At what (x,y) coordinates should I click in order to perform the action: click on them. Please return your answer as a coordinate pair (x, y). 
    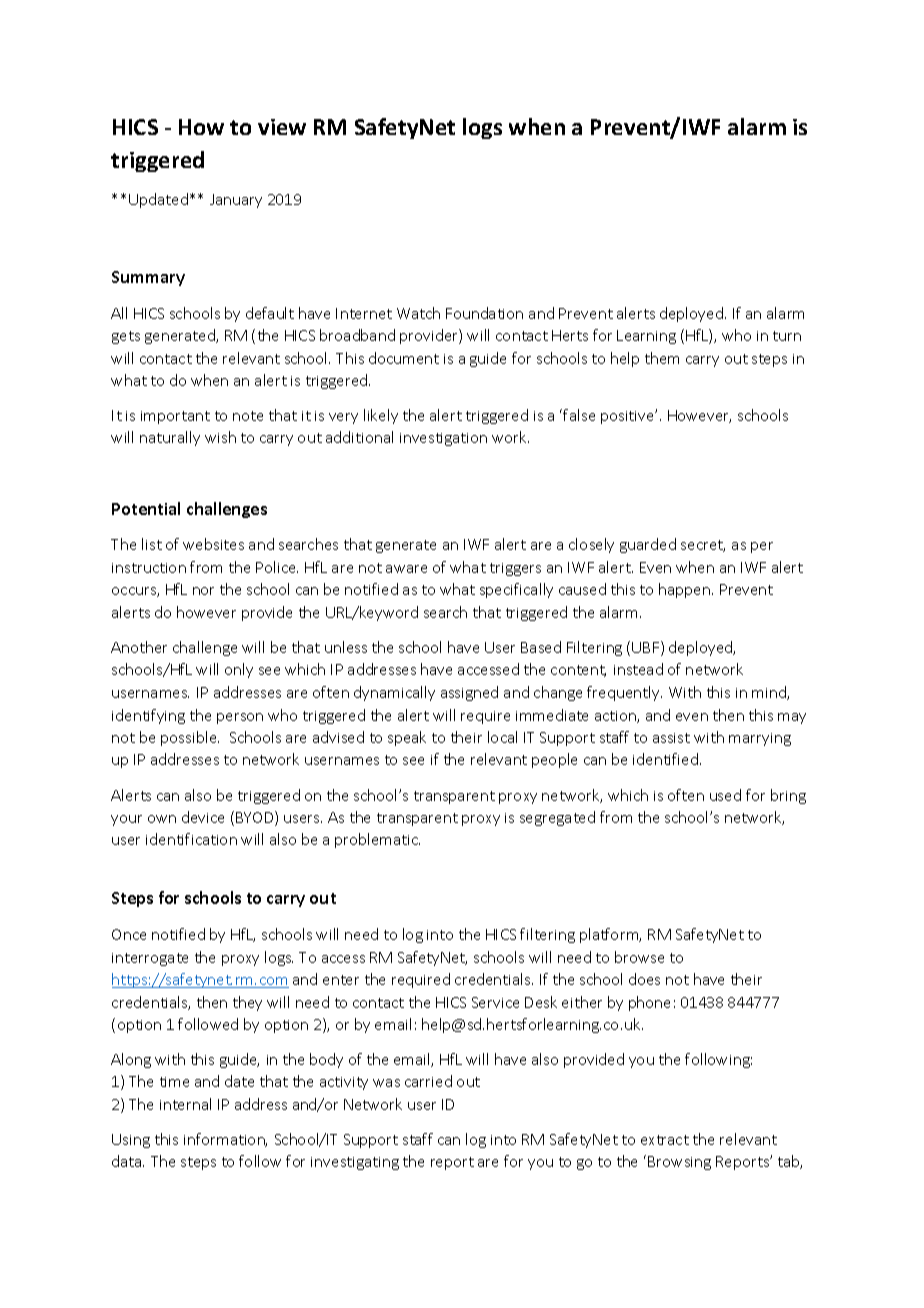
    Looking at the image, I should click on (662, 358).
